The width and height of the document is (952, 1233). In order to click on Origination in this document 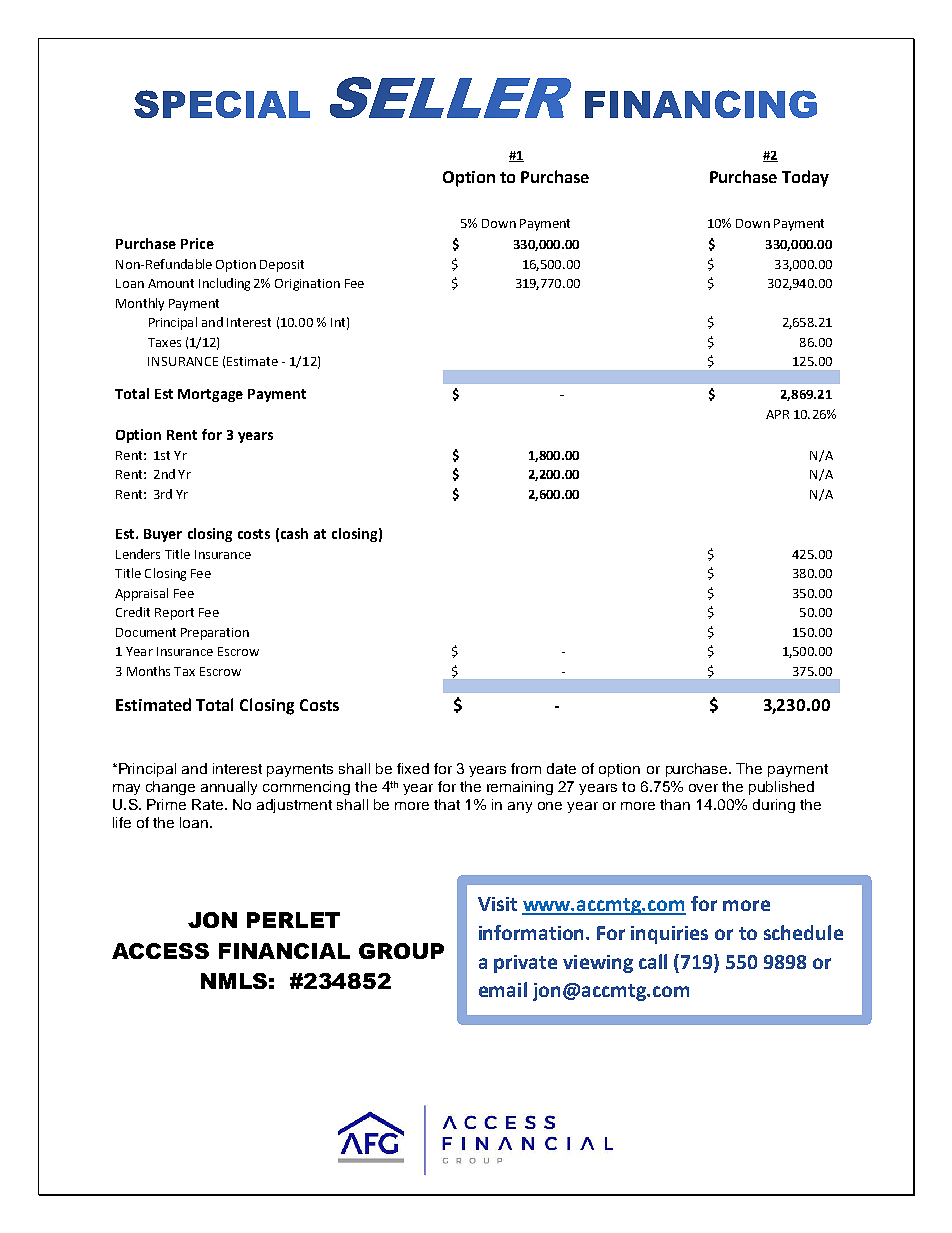, I will do `click(307, 285)`.
